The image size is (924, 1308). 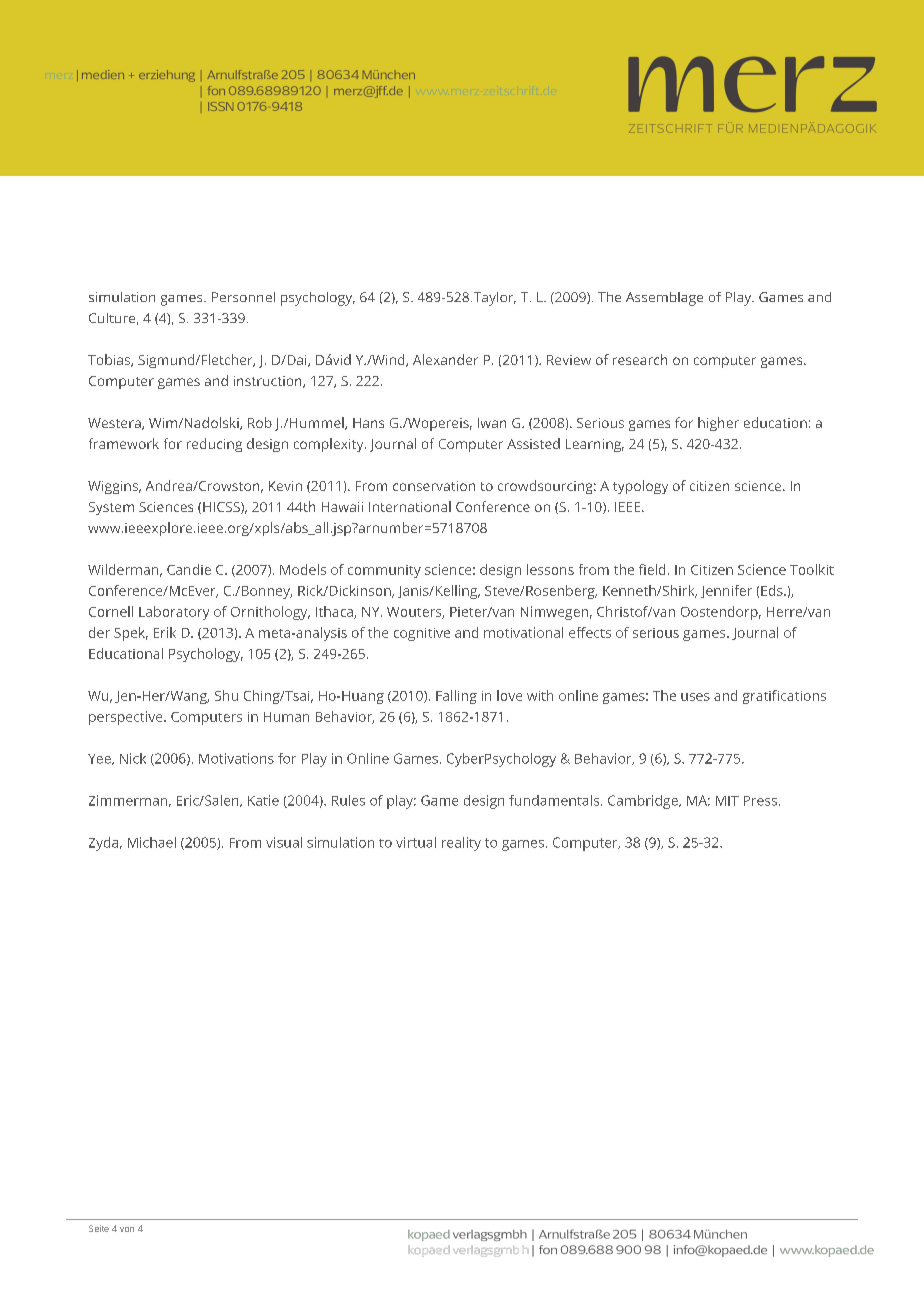 I want to click on reality, so click(x=461, y=844).
